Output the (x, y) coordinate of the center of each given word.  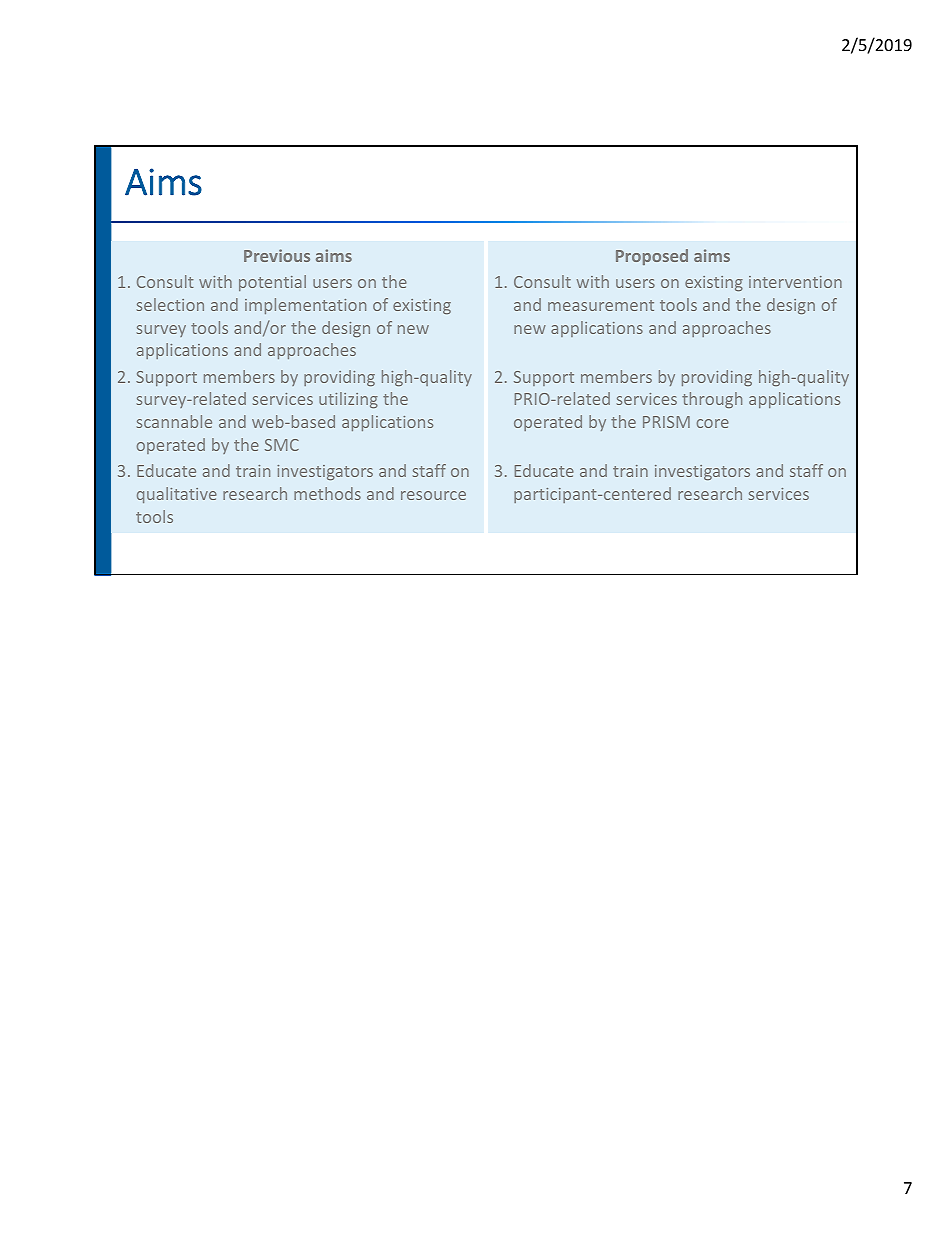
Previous (277, 255)
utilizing (348, 400)
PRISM (666, 422)
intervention (795, 282)
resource (433, 495)
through (712, 400)
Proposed (652, 257)
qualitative (177, 495)
